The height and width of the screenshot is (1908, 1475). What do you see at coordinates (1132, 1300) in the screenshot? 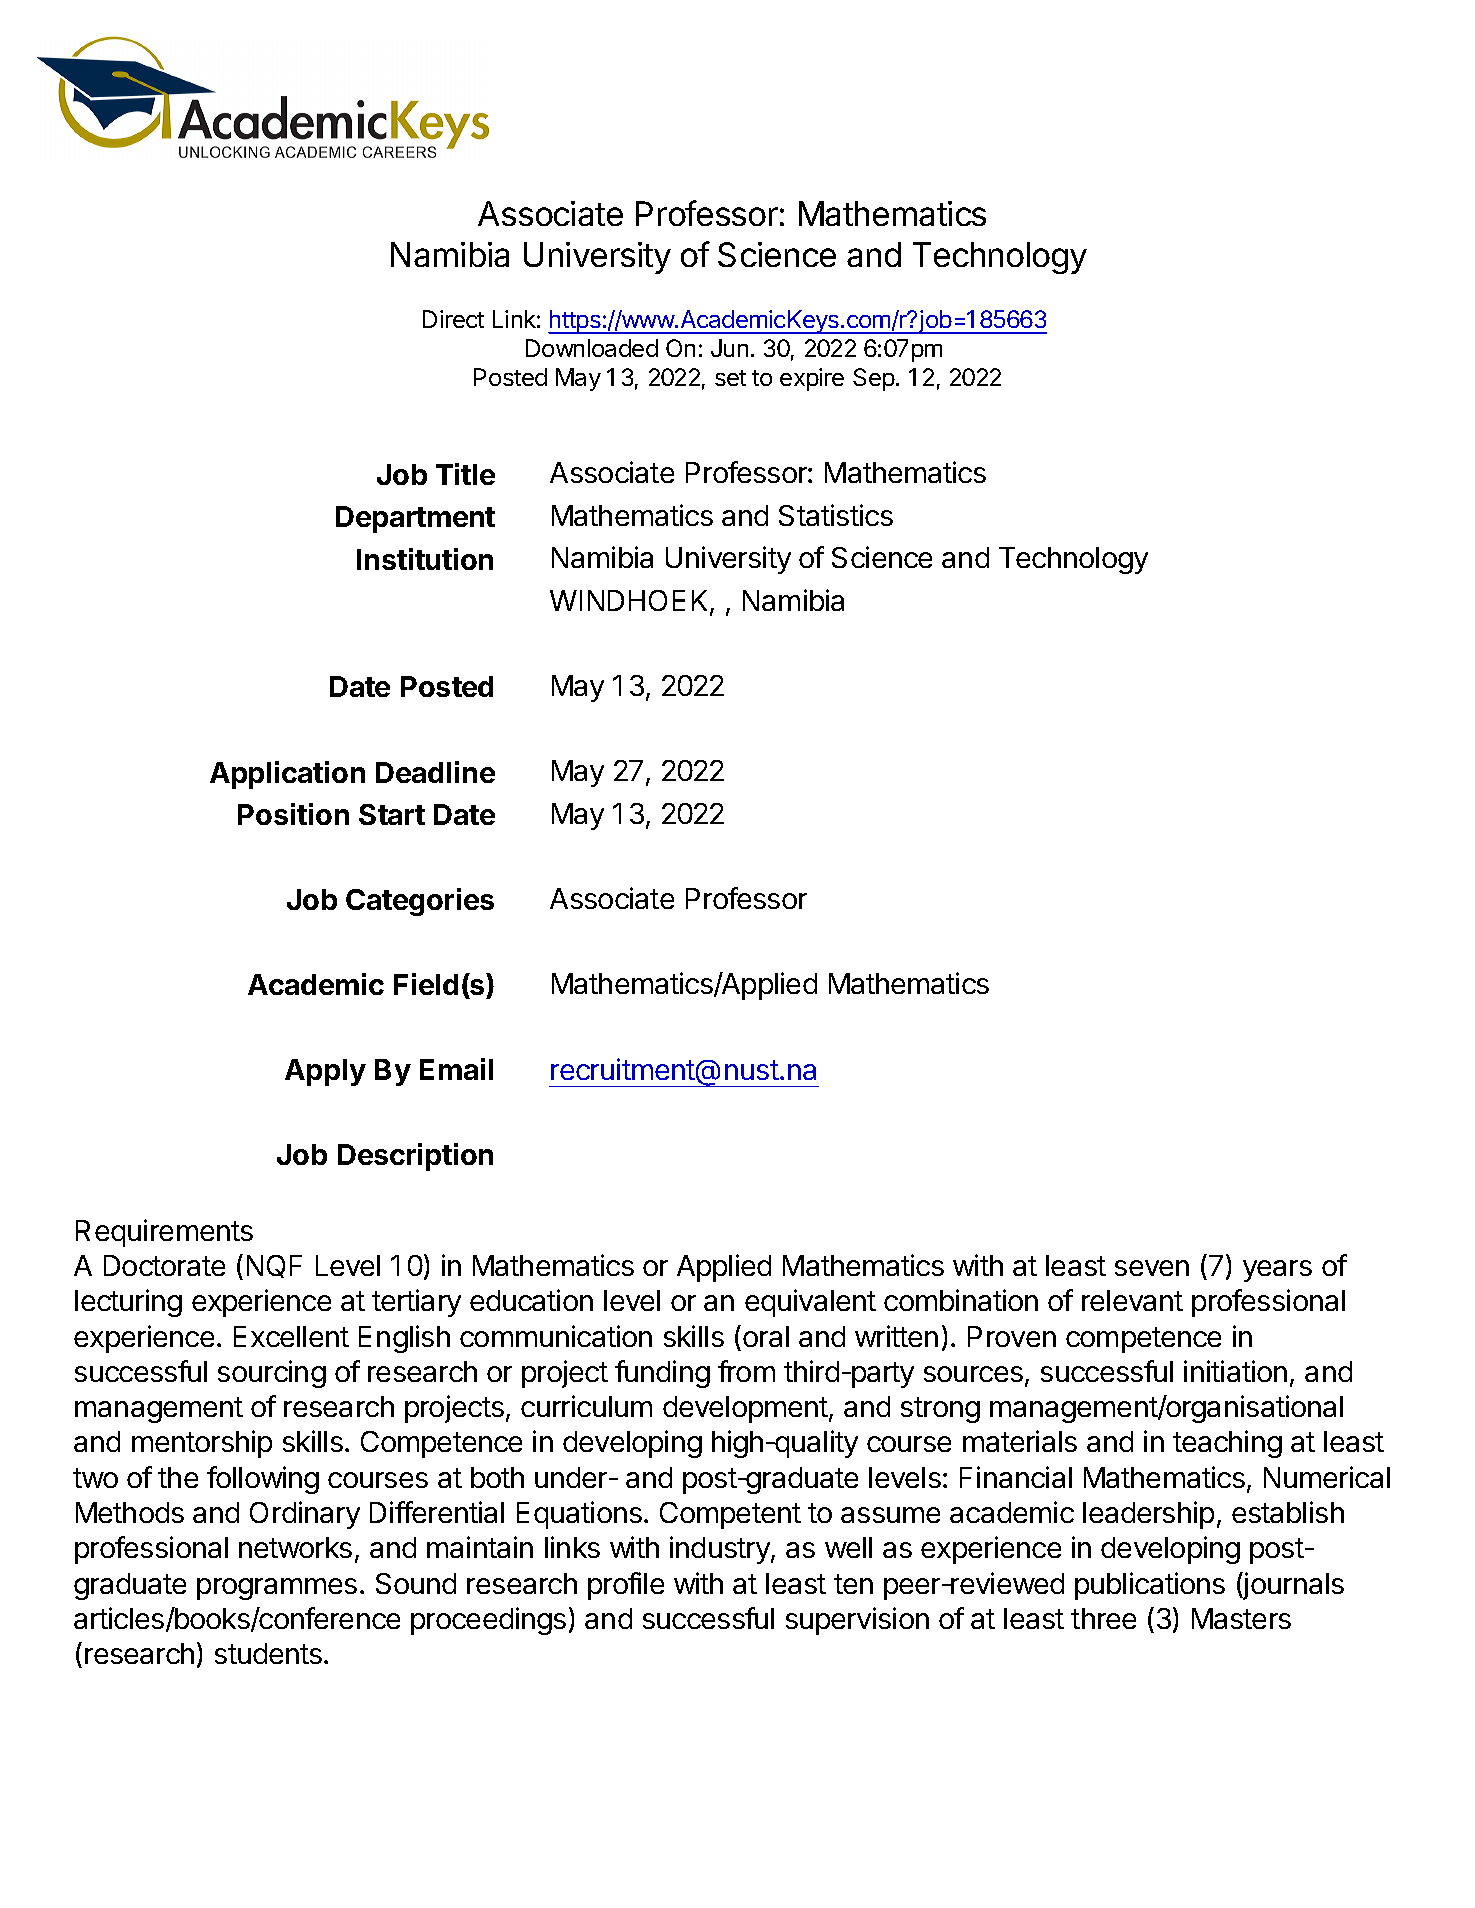
I see `relevant` at bounding box center [1132, 1300].
